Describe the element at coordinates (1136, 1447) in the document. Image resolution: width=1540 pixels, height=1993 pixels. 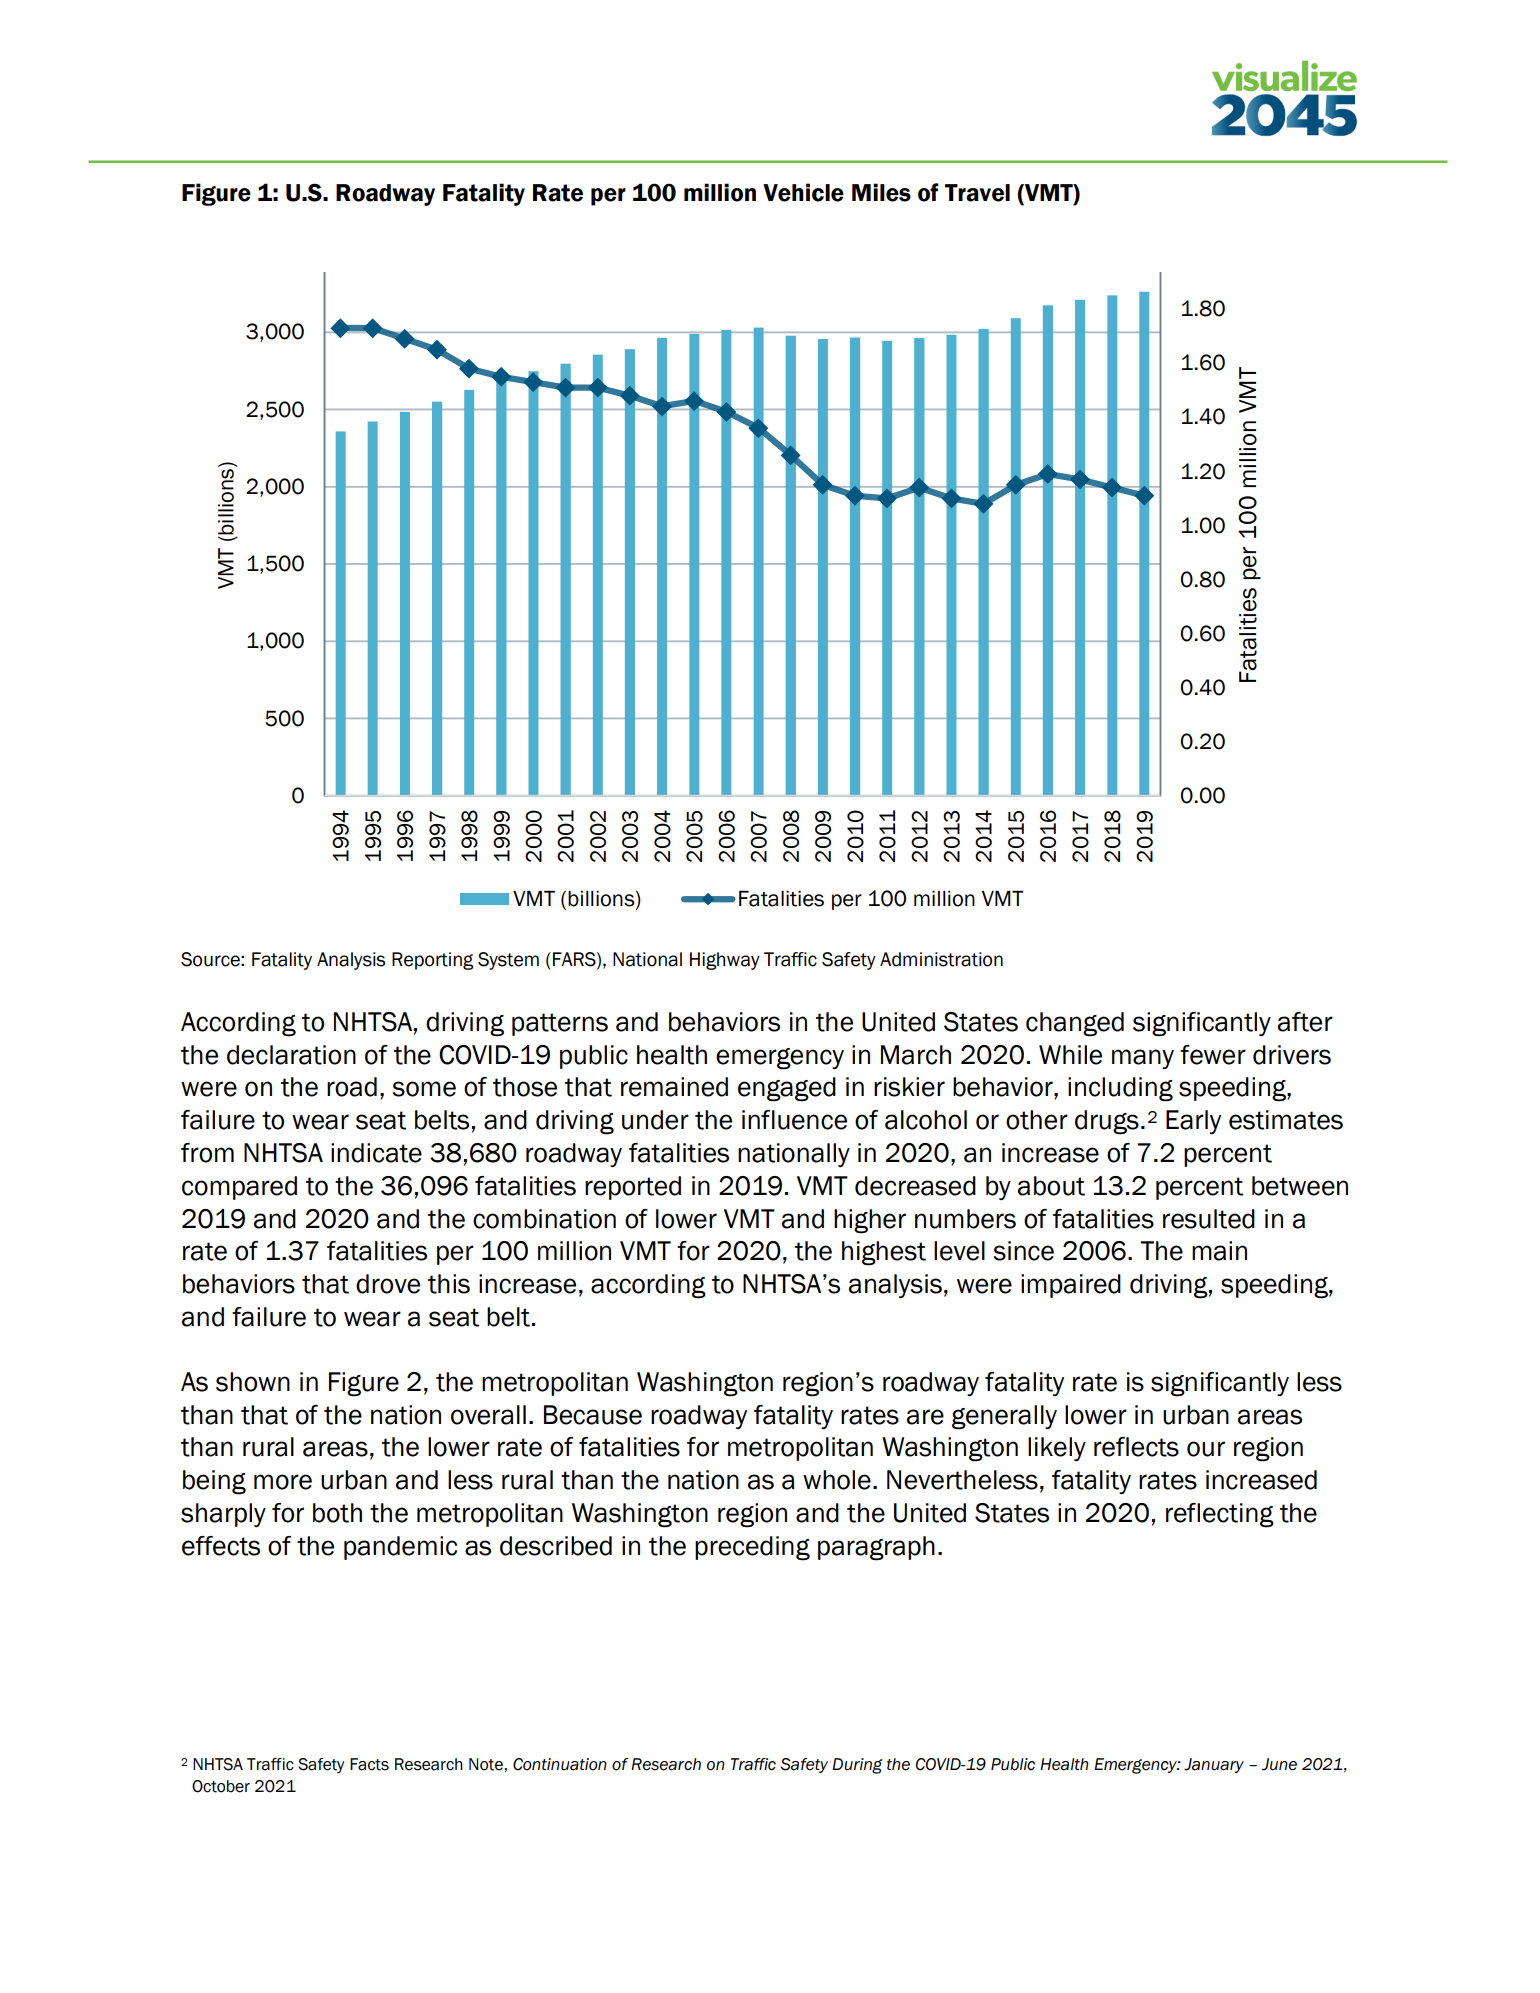
I see `reflects` at that location.
